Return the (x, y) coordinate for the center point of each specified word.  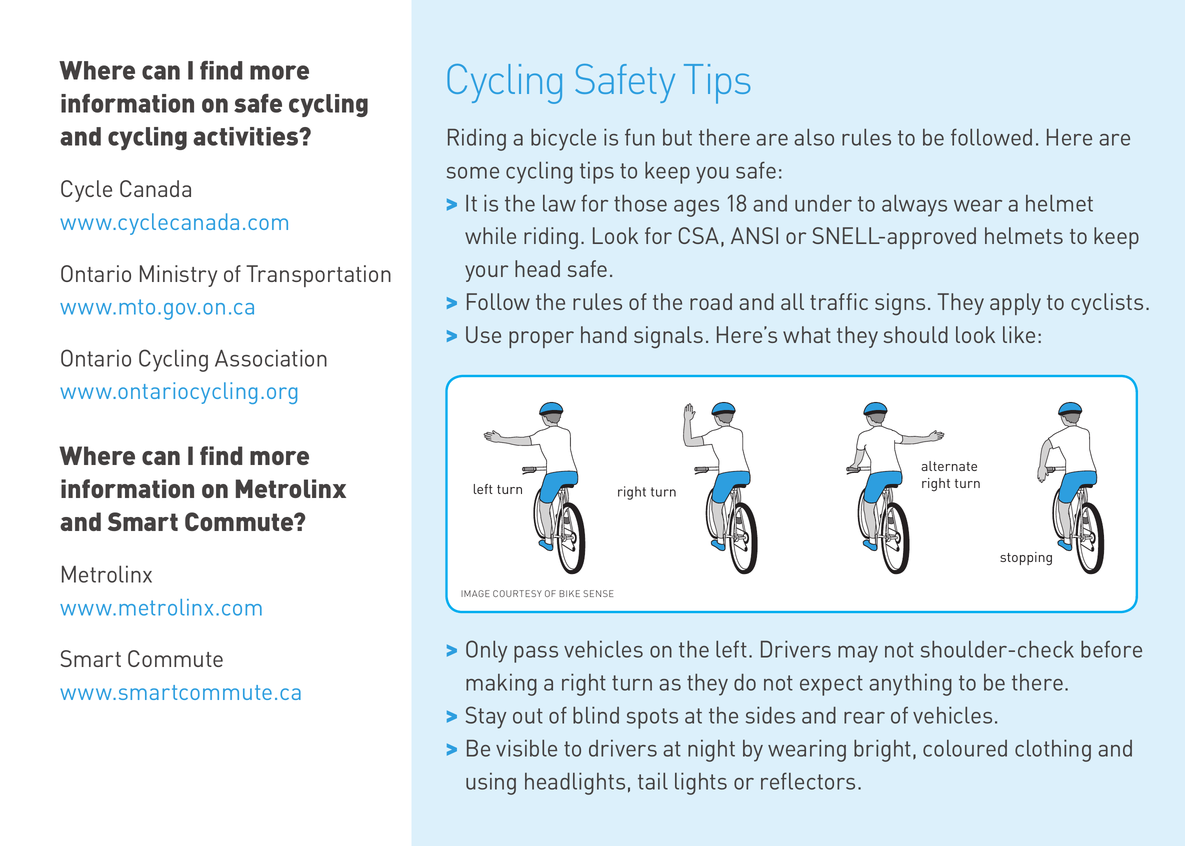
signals (668, 337)
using (491, 784)
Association (271, 358)
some (473, 173)
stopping (1026, 559)
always (914, 206)
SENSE (598, 593)
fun (640, 137)
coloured (965, 748)
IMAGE (475, 593)
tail (653, 781)
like (1019, 334)
